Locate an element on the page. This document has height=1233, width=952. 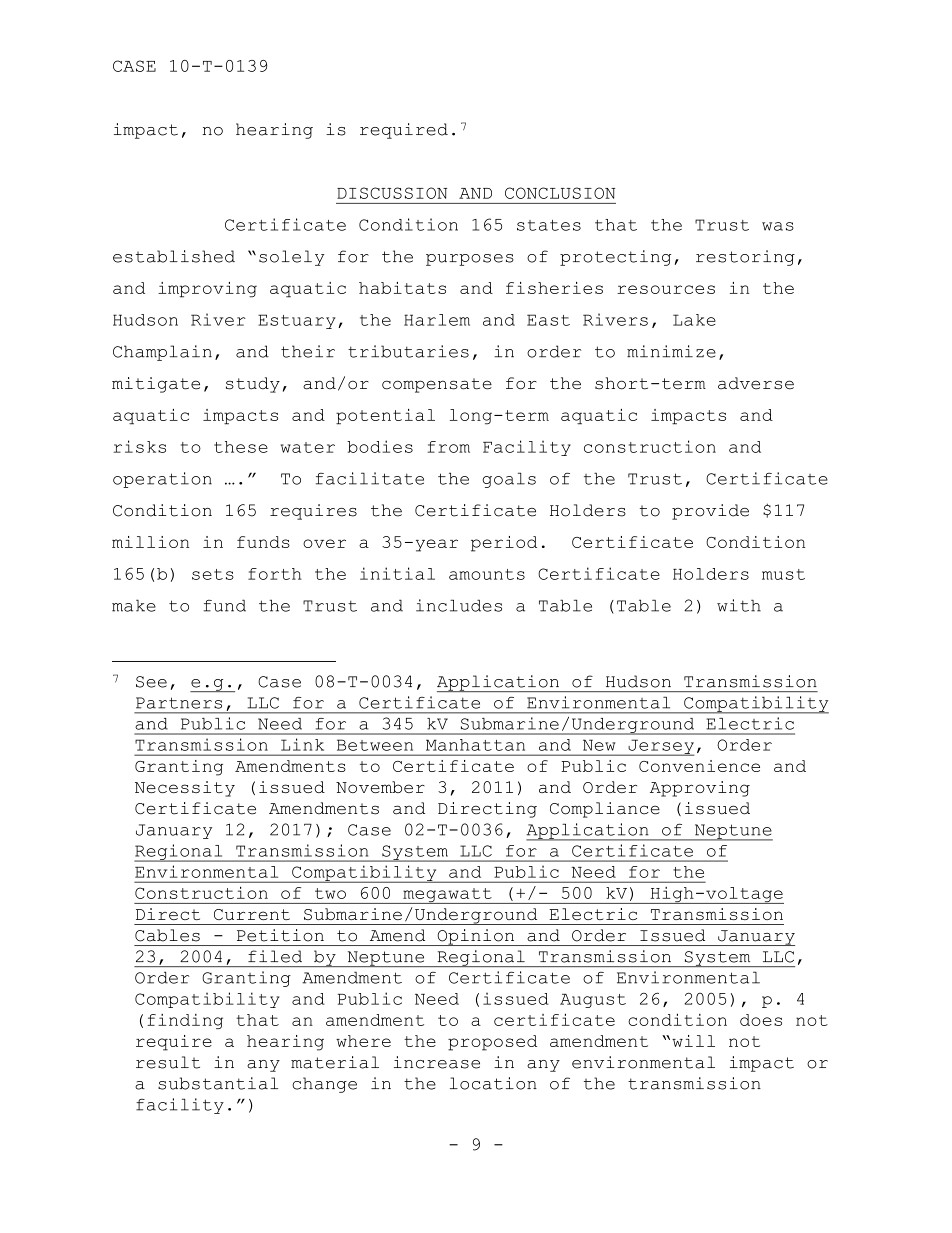
operation is located at coordinates (162, 480).
